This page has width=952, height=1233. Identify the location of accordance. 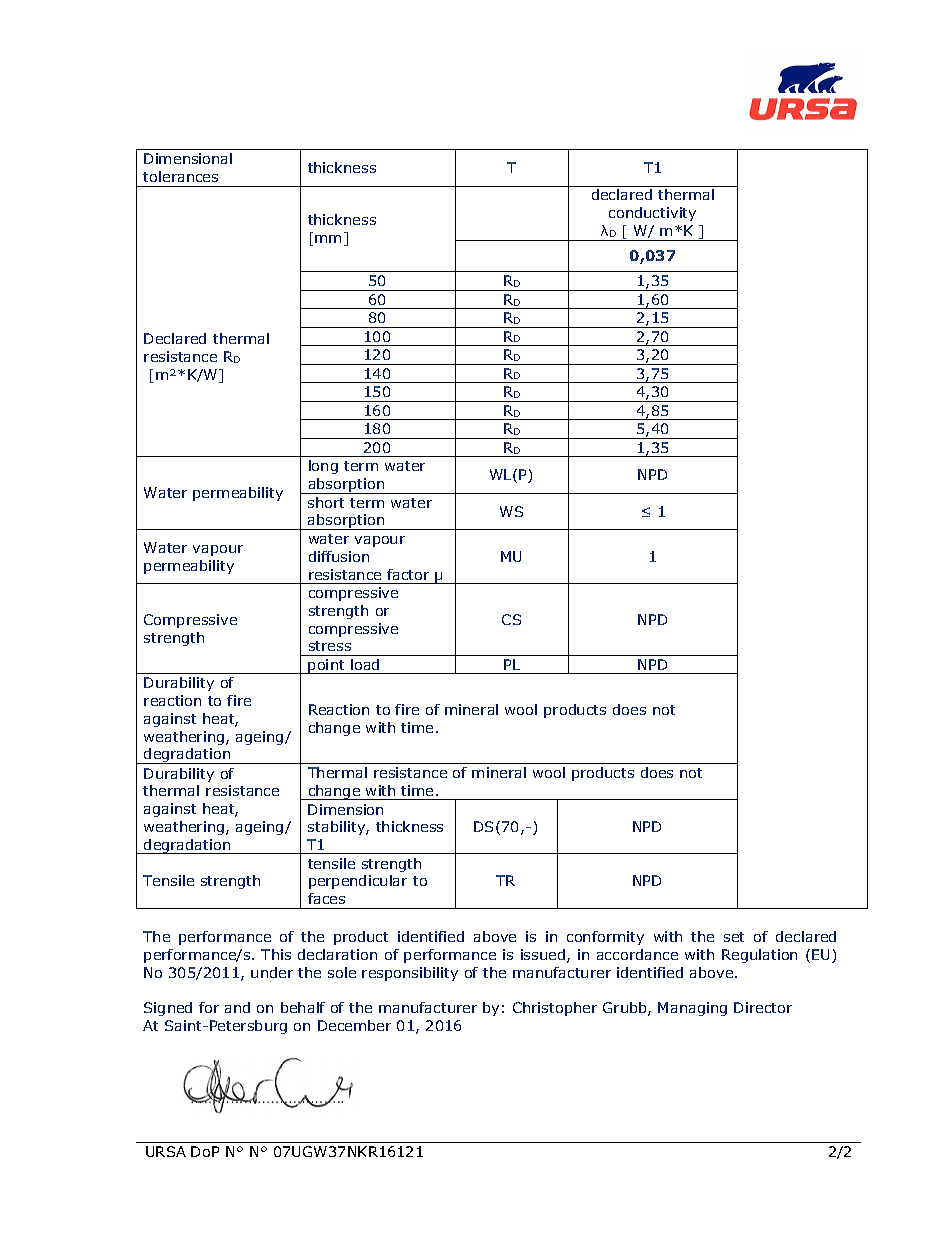
(637, 954).
